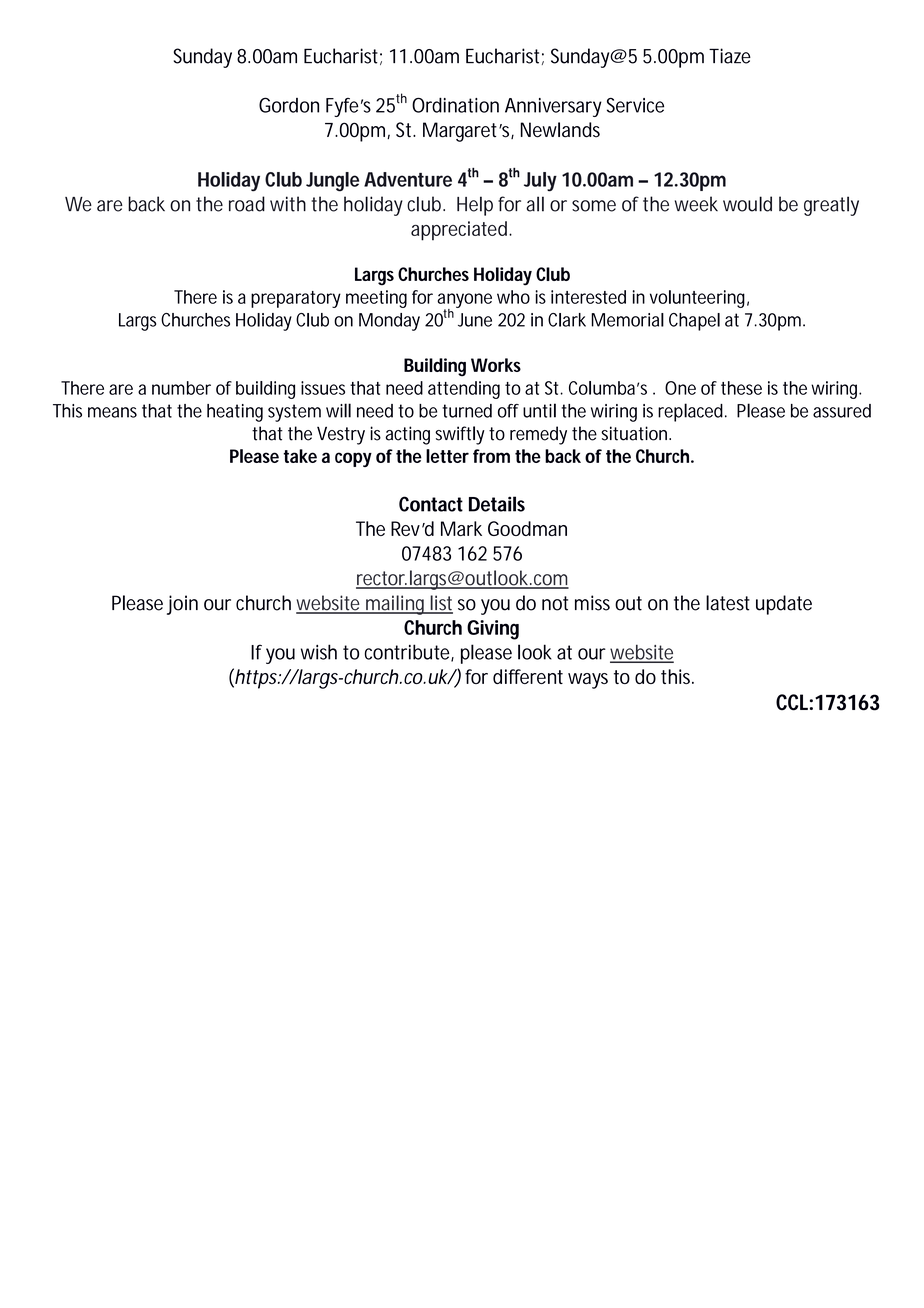  Describe the element at coordinates (747, 204) in the image. I see `would` at that location.
